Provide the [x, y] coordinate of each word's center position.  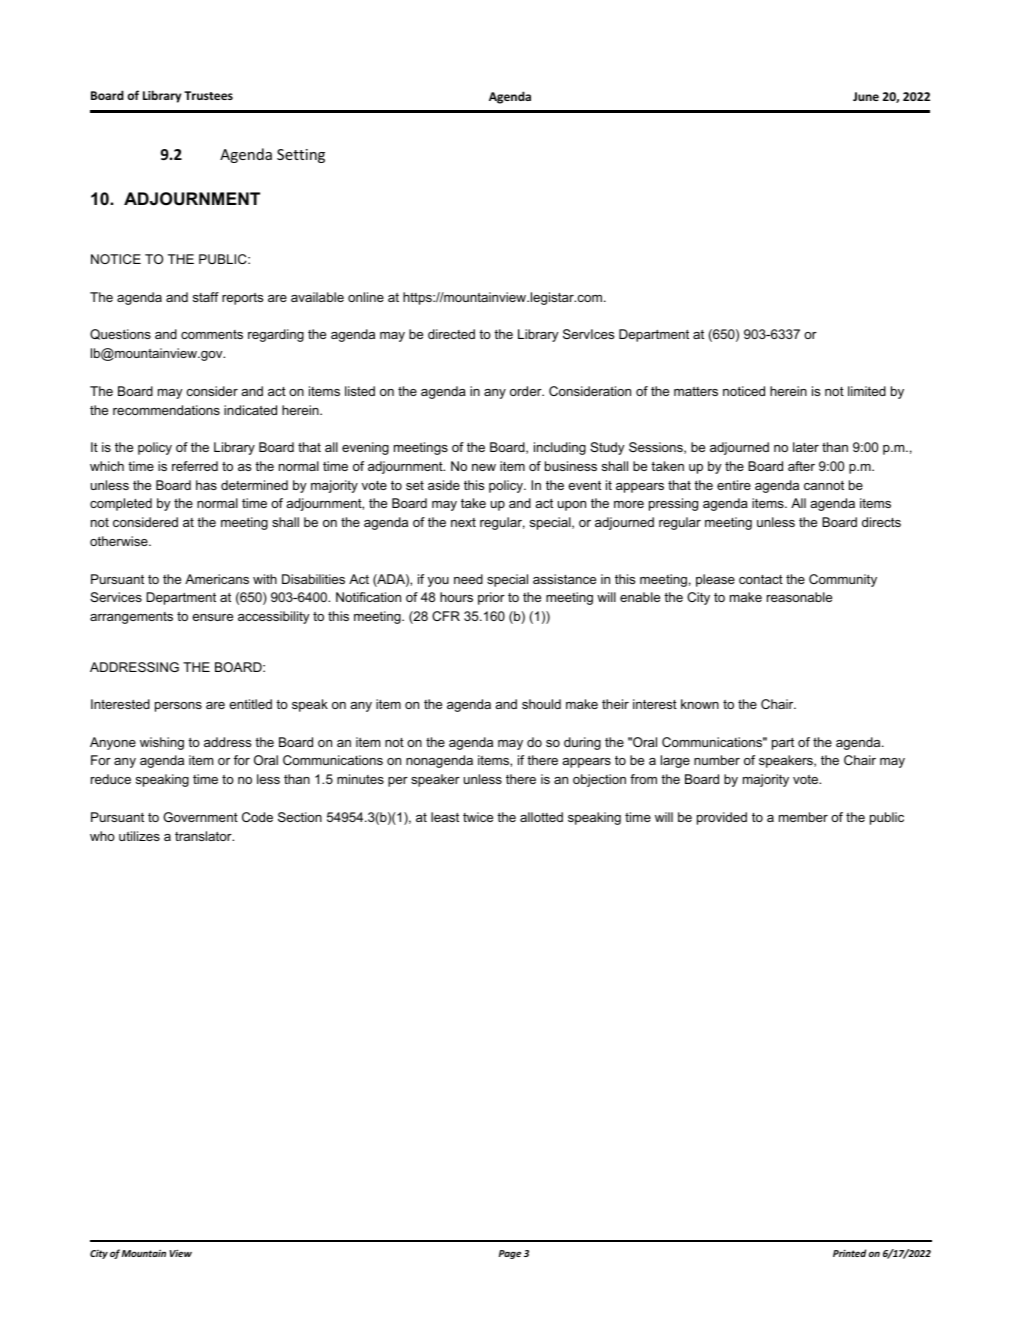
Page [510, 1254]
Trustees [208, 95]
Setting [301, 156]
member [803, 817]
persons [178, 707]
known [700, 704]
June [866, 96]
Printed [849, 1253]
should [541, 704]
